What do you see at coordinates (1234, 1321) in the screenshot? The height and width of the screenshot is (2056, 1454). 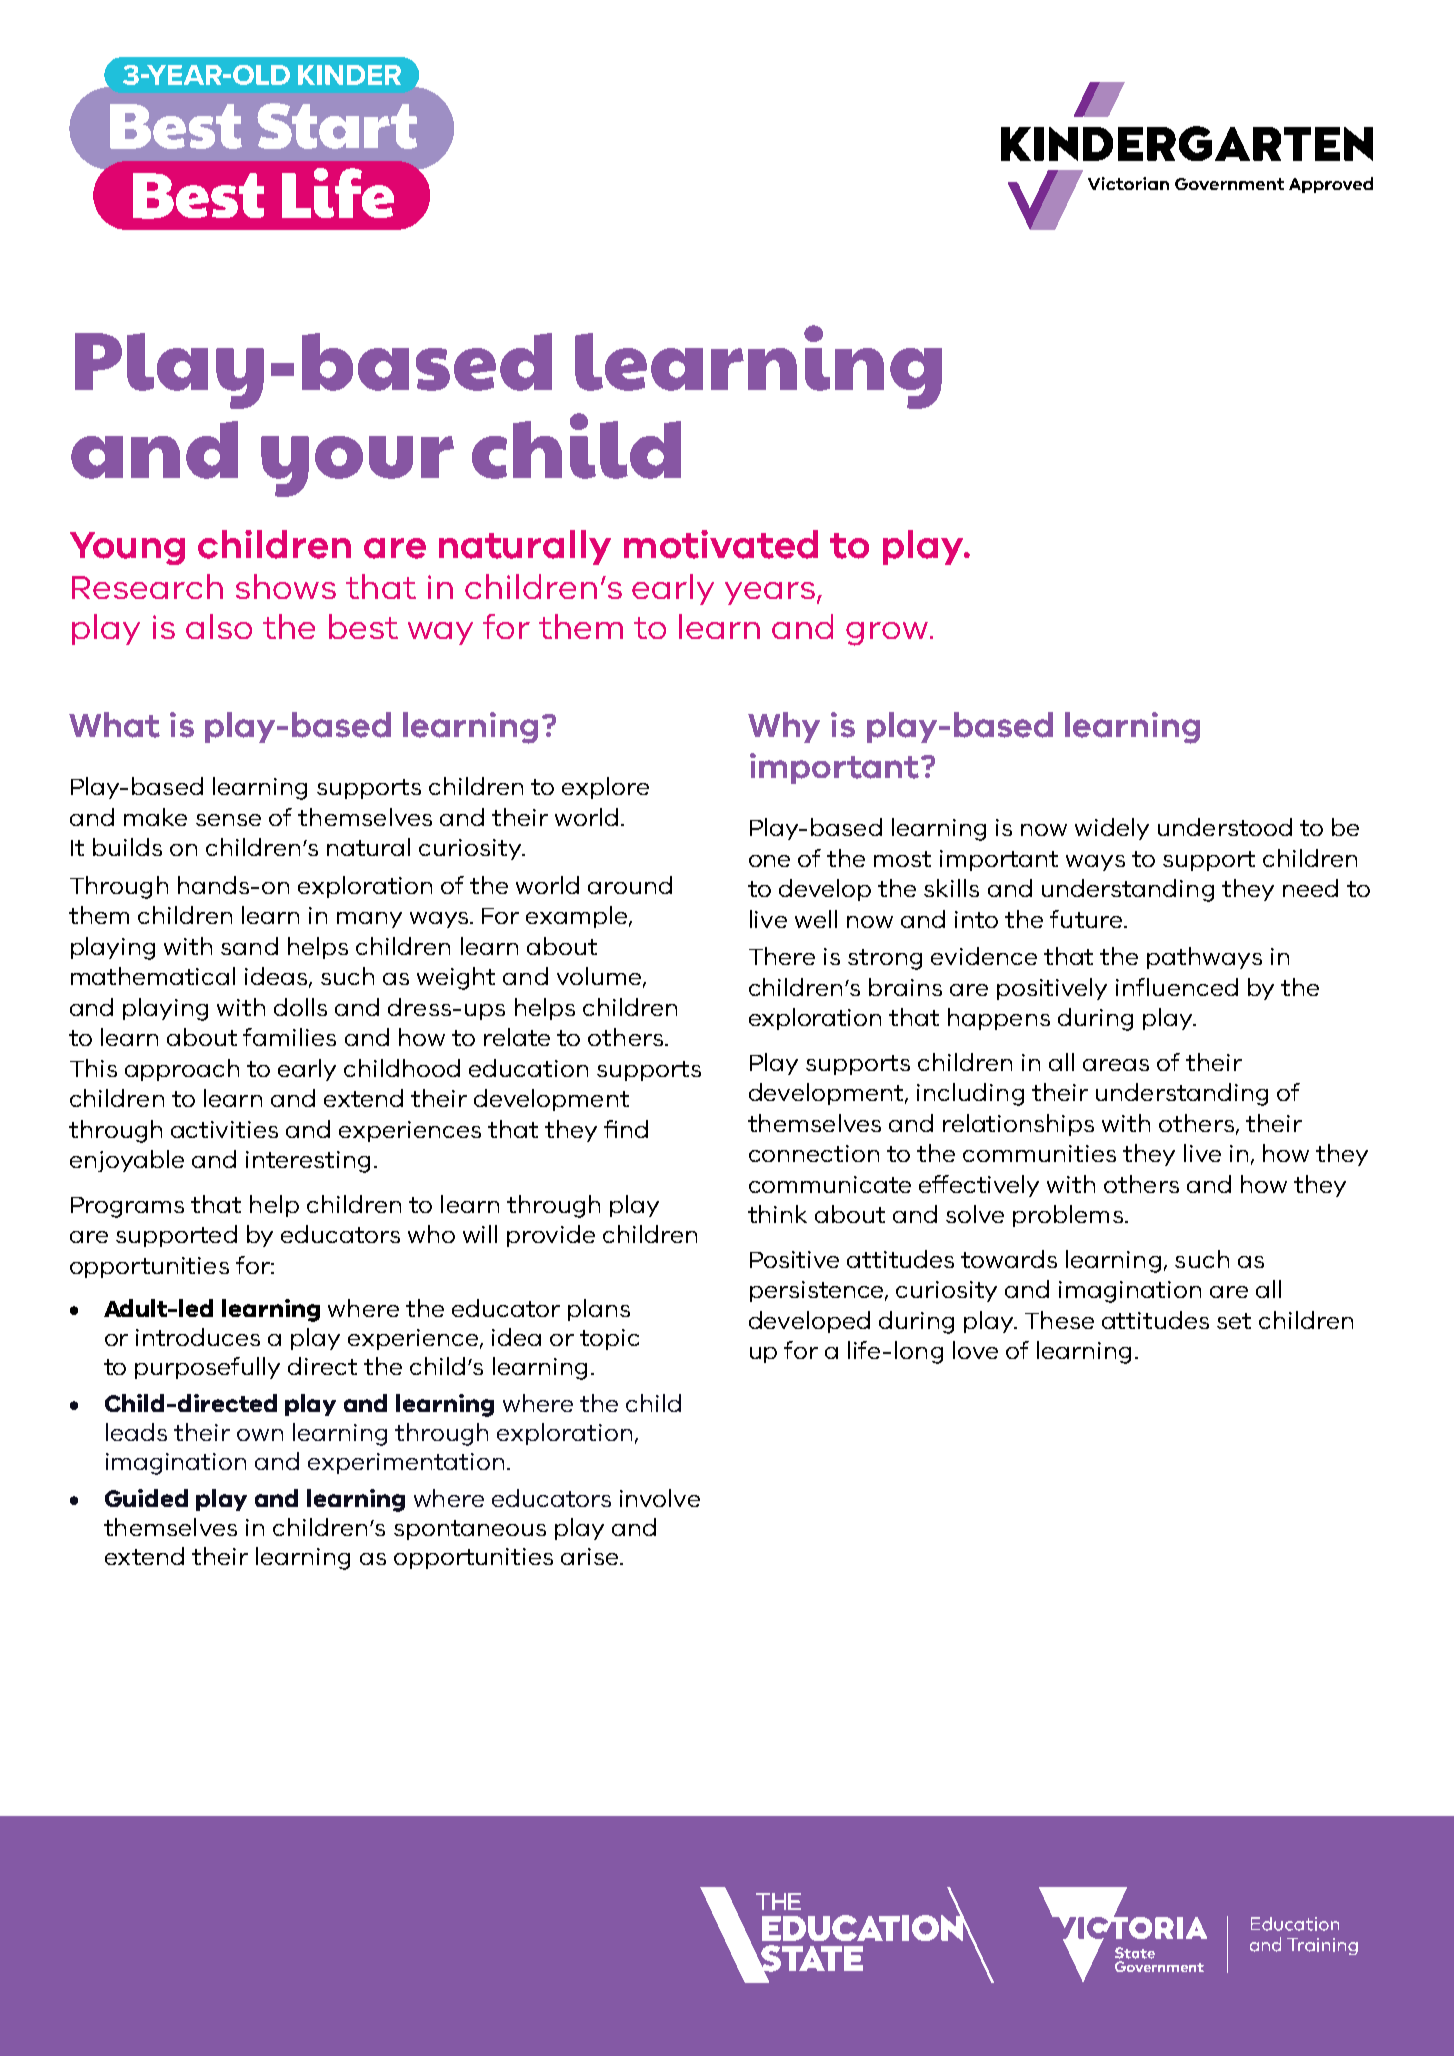 I see `set` at bounding box center [1234, 1321].
